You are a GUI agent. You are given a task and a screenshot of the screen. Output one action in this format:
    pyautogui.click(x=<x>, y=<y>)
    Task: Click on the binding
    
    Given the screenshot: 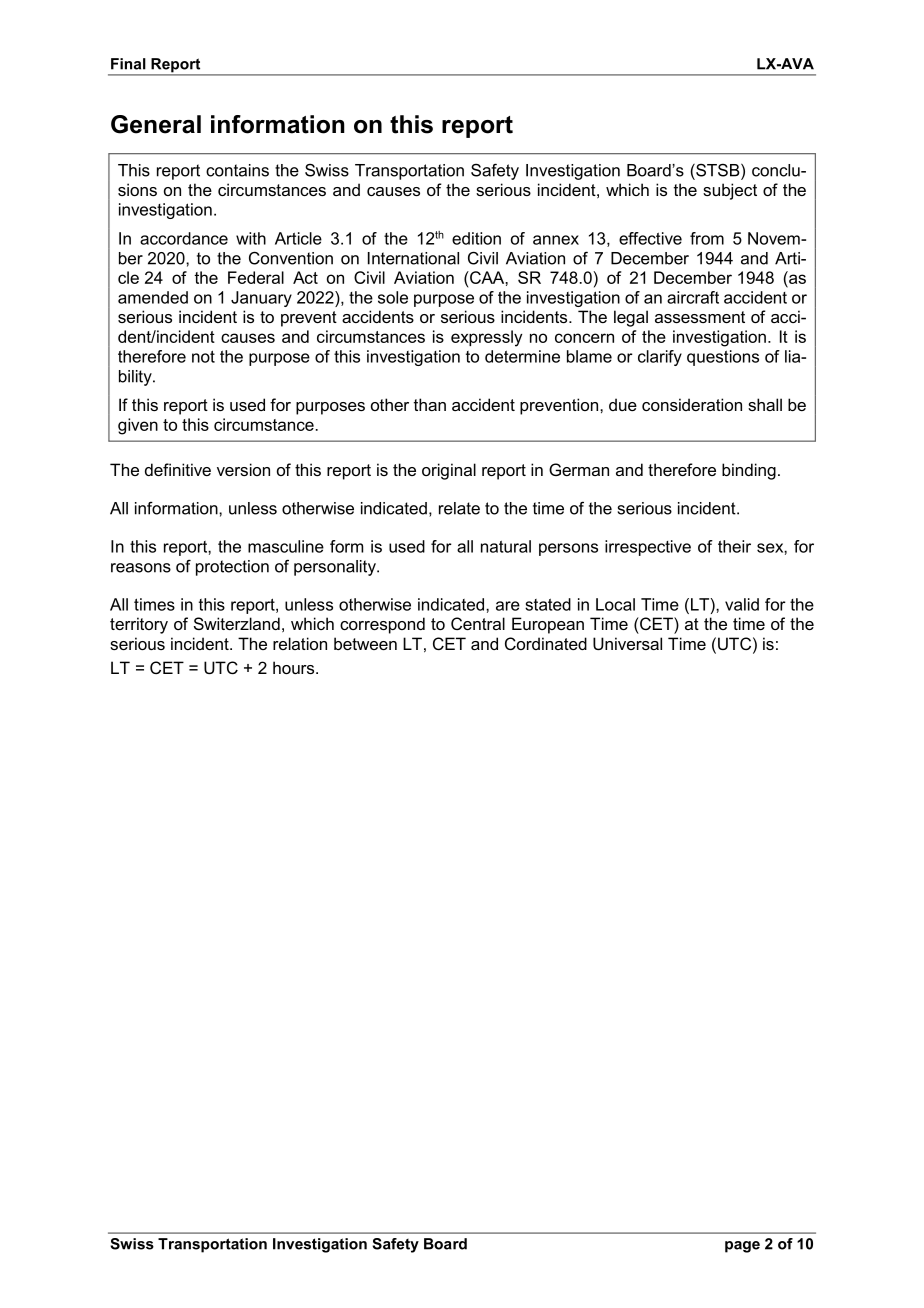 What is the action you would take?
    pyautogui.click(x=749, y=471)
